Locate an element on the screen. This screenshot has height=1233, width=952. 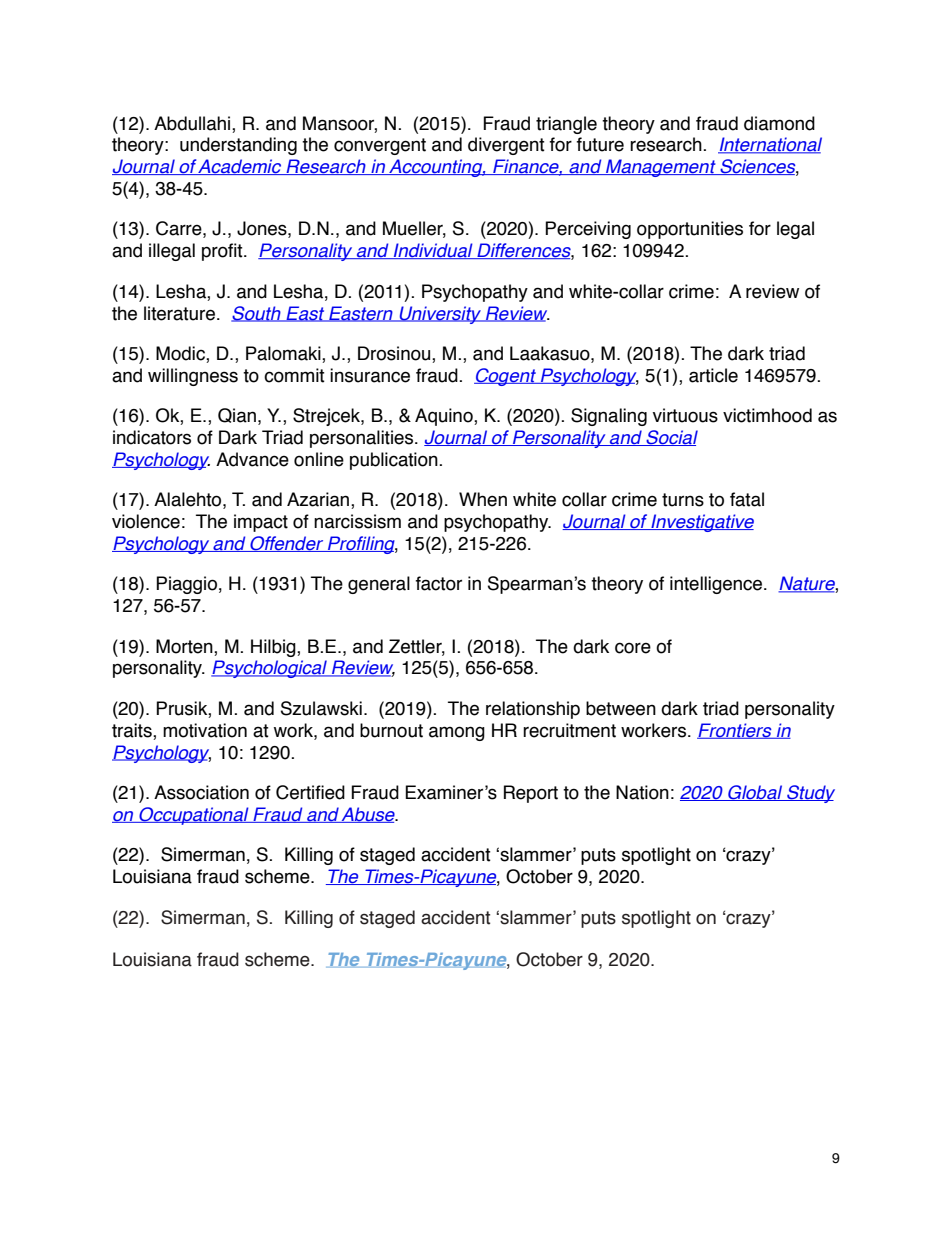
factor is located at coordinates (439, 583).
